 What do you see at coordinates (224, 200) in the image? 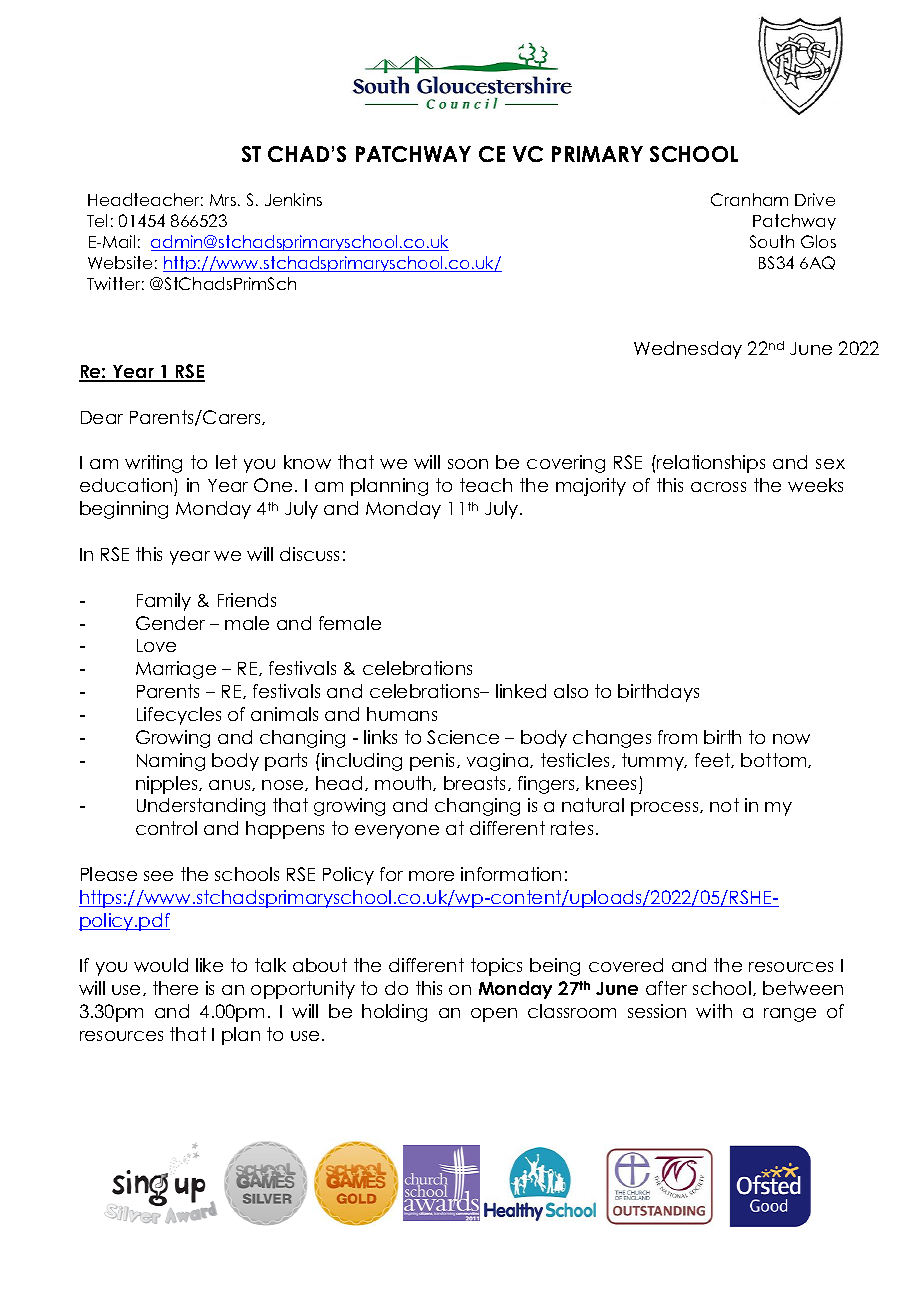
I see `Mrs` at bounding box center [224, 200].
